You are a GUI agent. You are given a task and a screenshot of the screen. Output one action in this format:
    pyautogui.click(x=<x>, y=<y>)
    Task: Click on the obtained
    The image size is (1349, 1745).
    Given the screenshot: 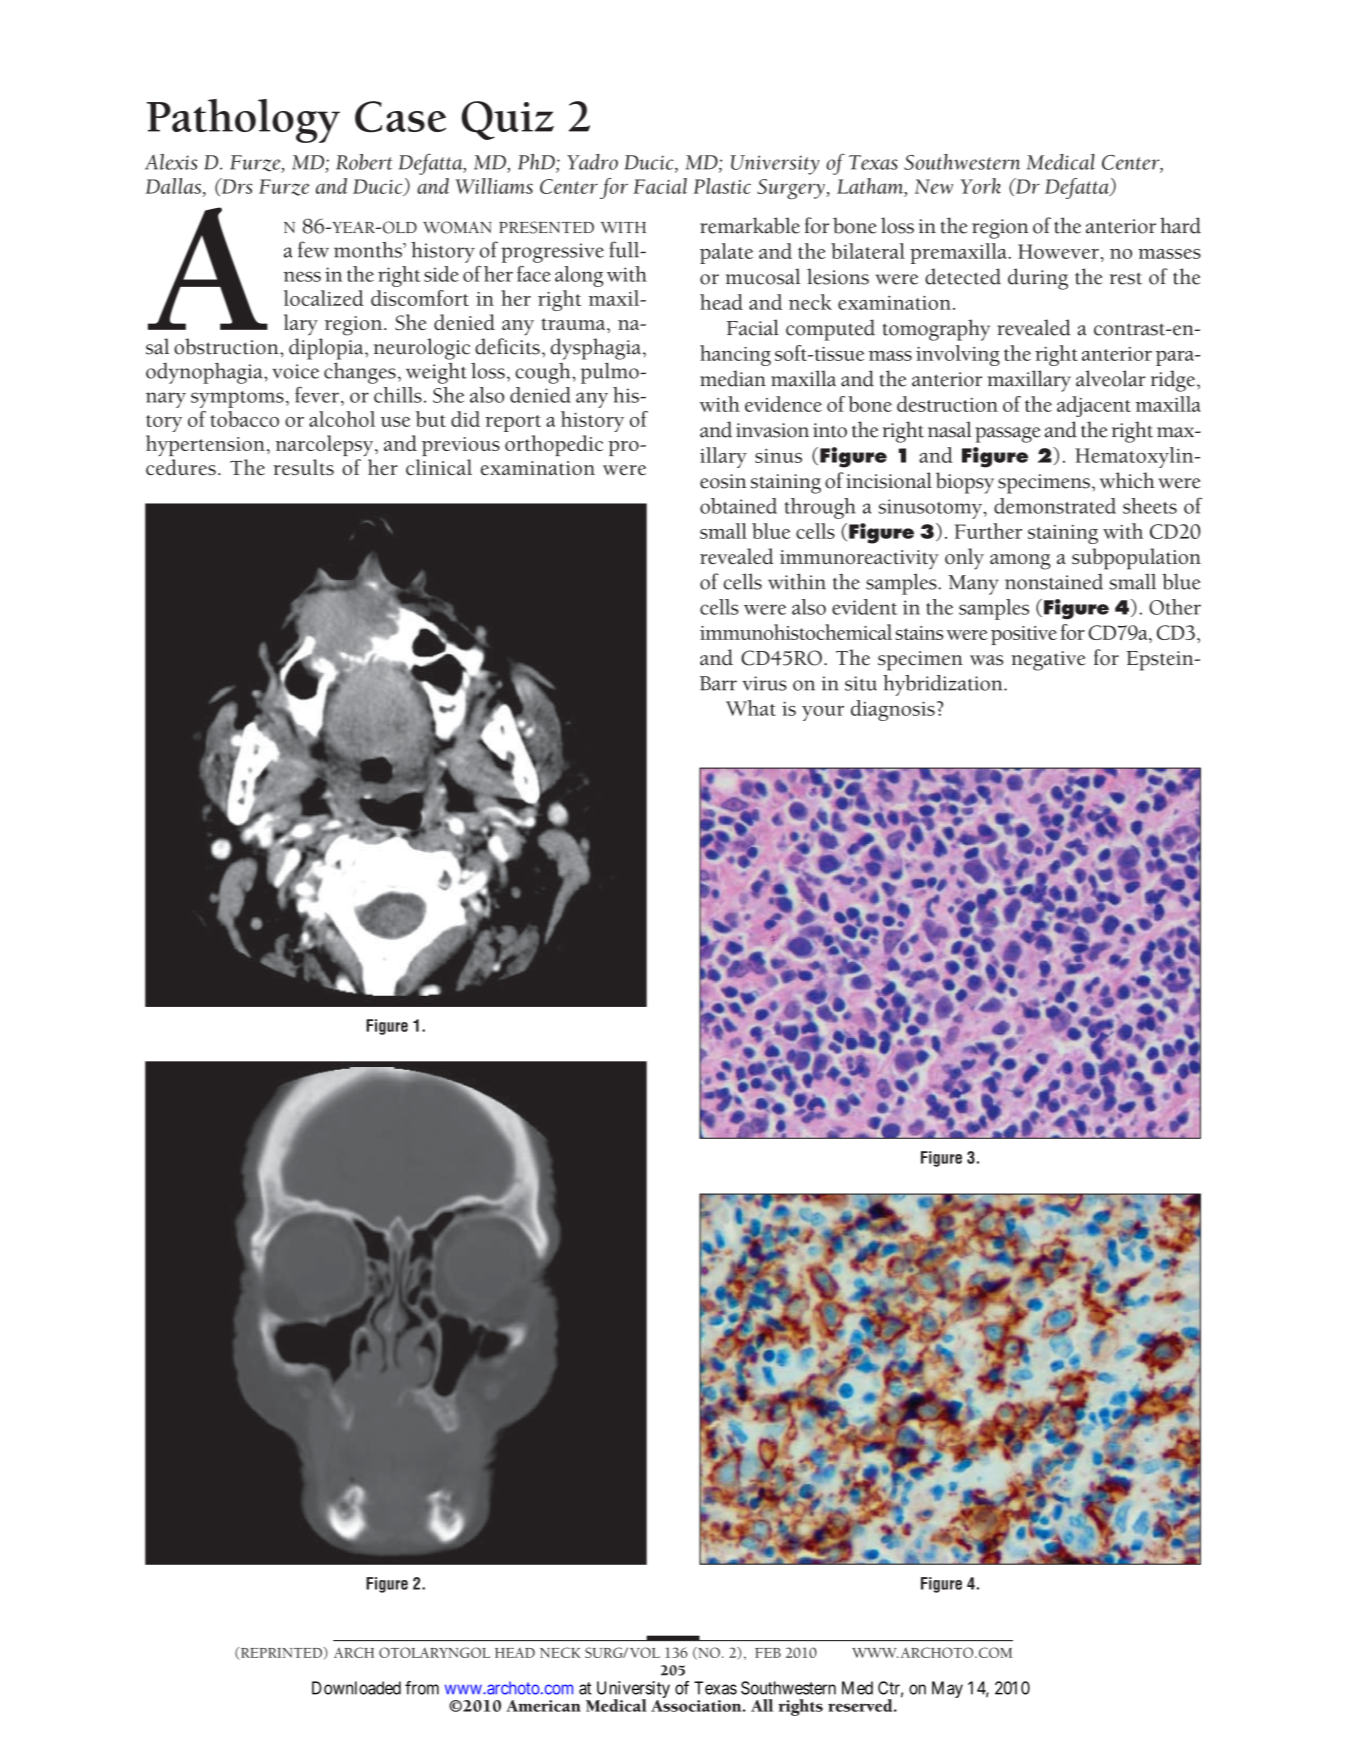 What is the action you would take?
    pyautogui.click(x=738, y=506)
